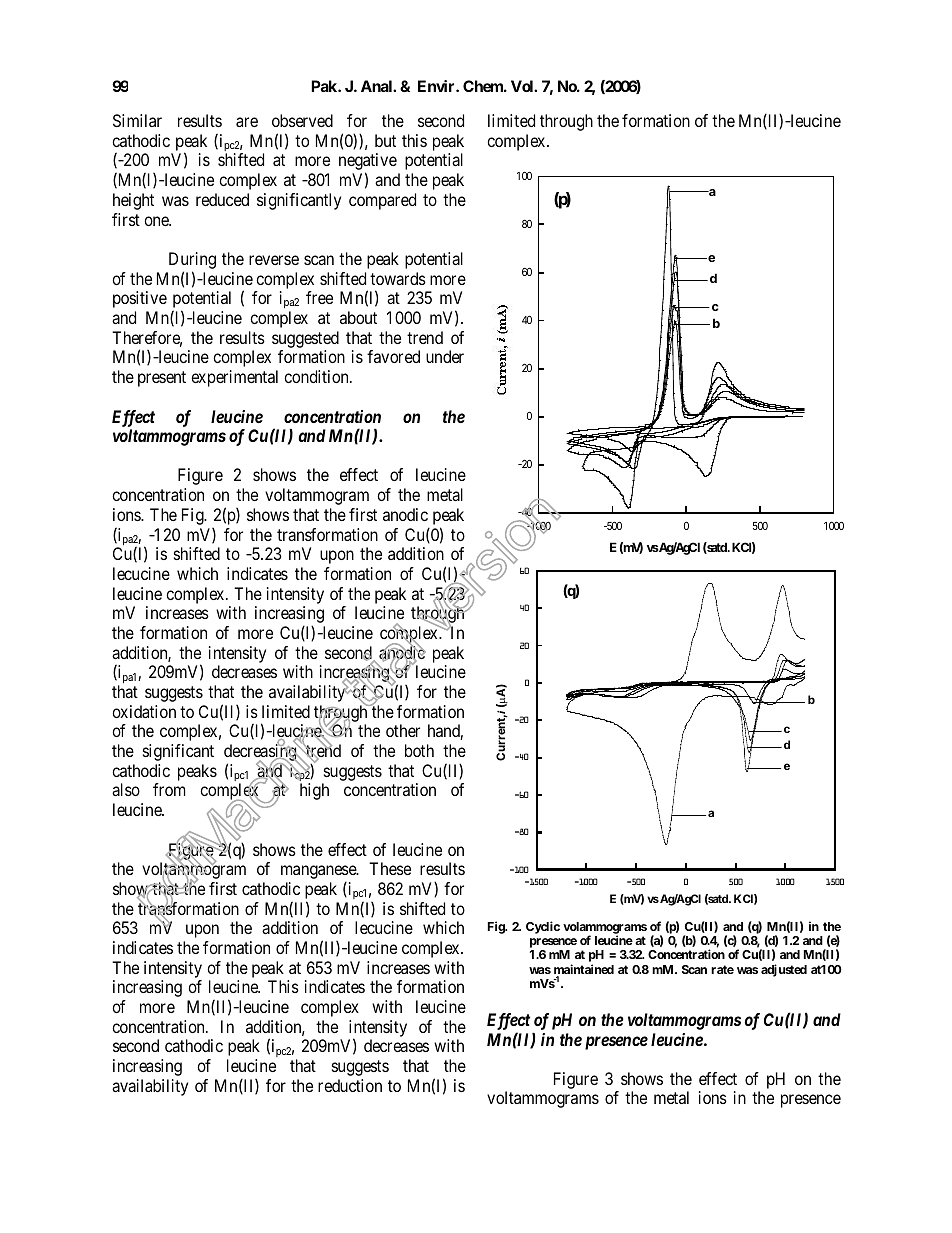 This screenshot has height=1233, width=952. What do you see at coordinates (137, 120) in the screenshot?
I see `Similar` at bounding box center [137, 120].
